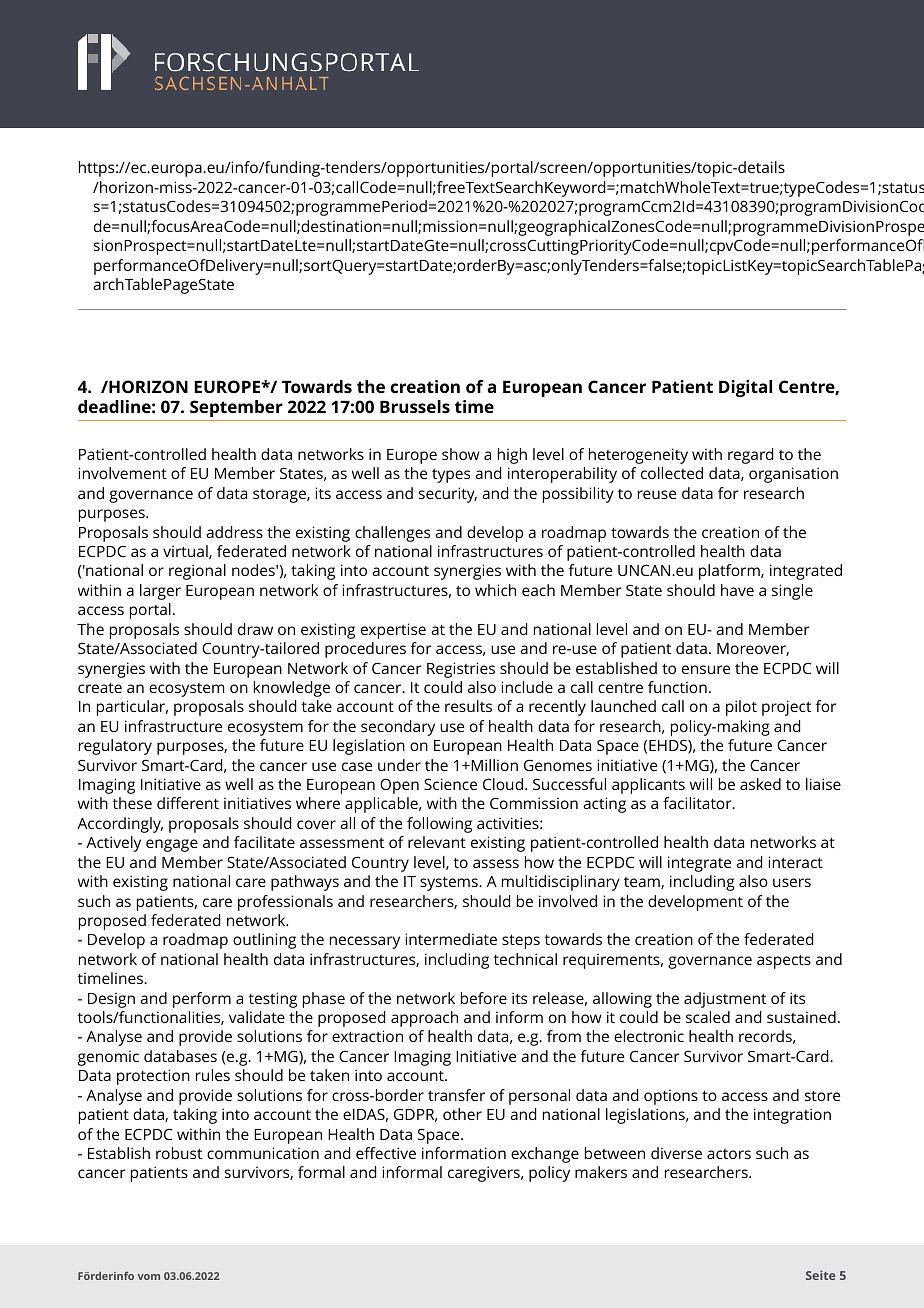 Image resolution: width=924 pixels, height=1308 pixels. I want to click on Brussels, so click(415, 406).
